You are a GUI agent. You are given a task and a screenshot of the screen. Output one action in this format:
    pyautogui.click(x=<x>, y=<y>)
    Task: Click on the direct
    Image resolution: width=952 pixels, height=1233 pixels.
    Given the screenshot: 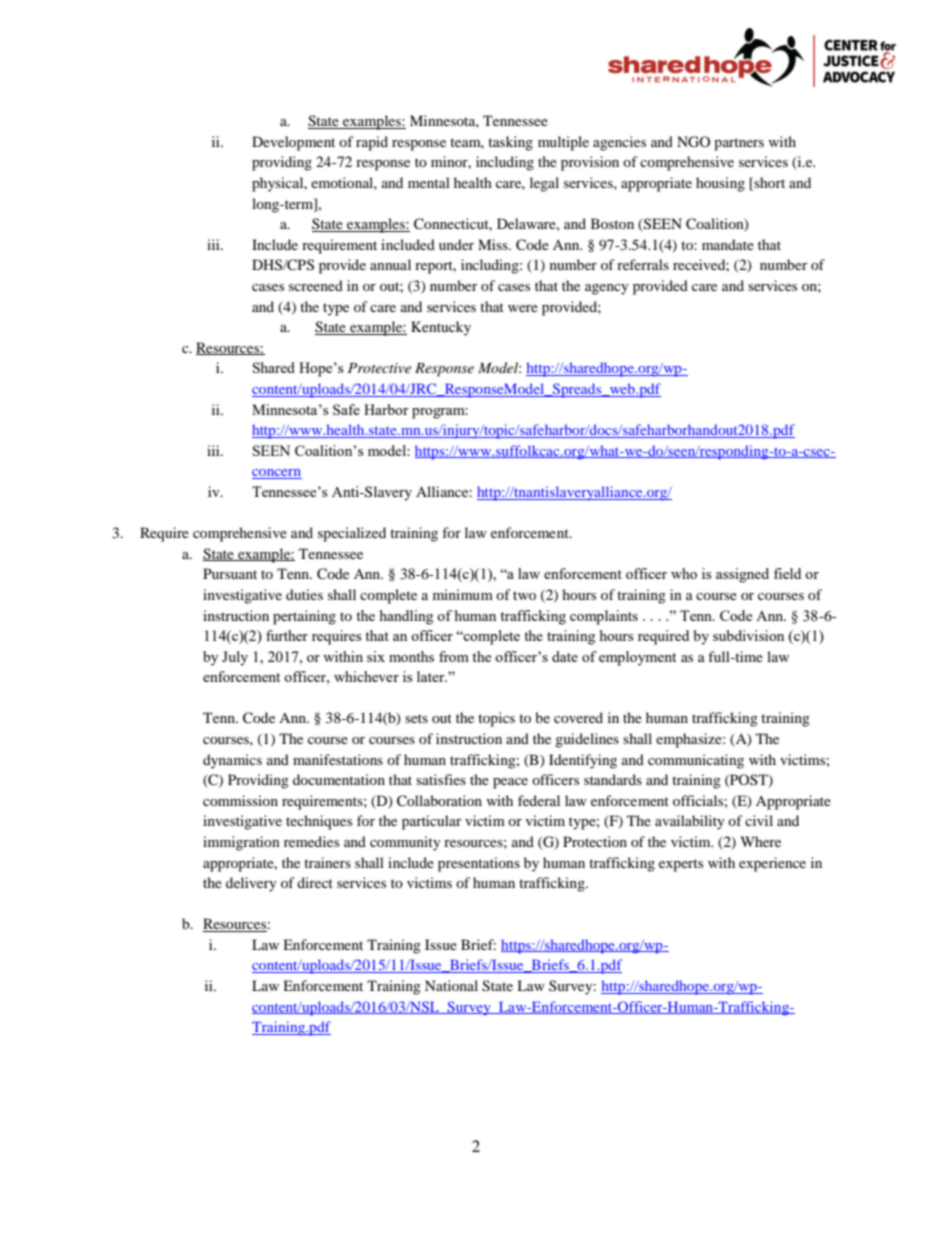 What is the action you would take?
    pyautogui.click(x=315, y=882)
